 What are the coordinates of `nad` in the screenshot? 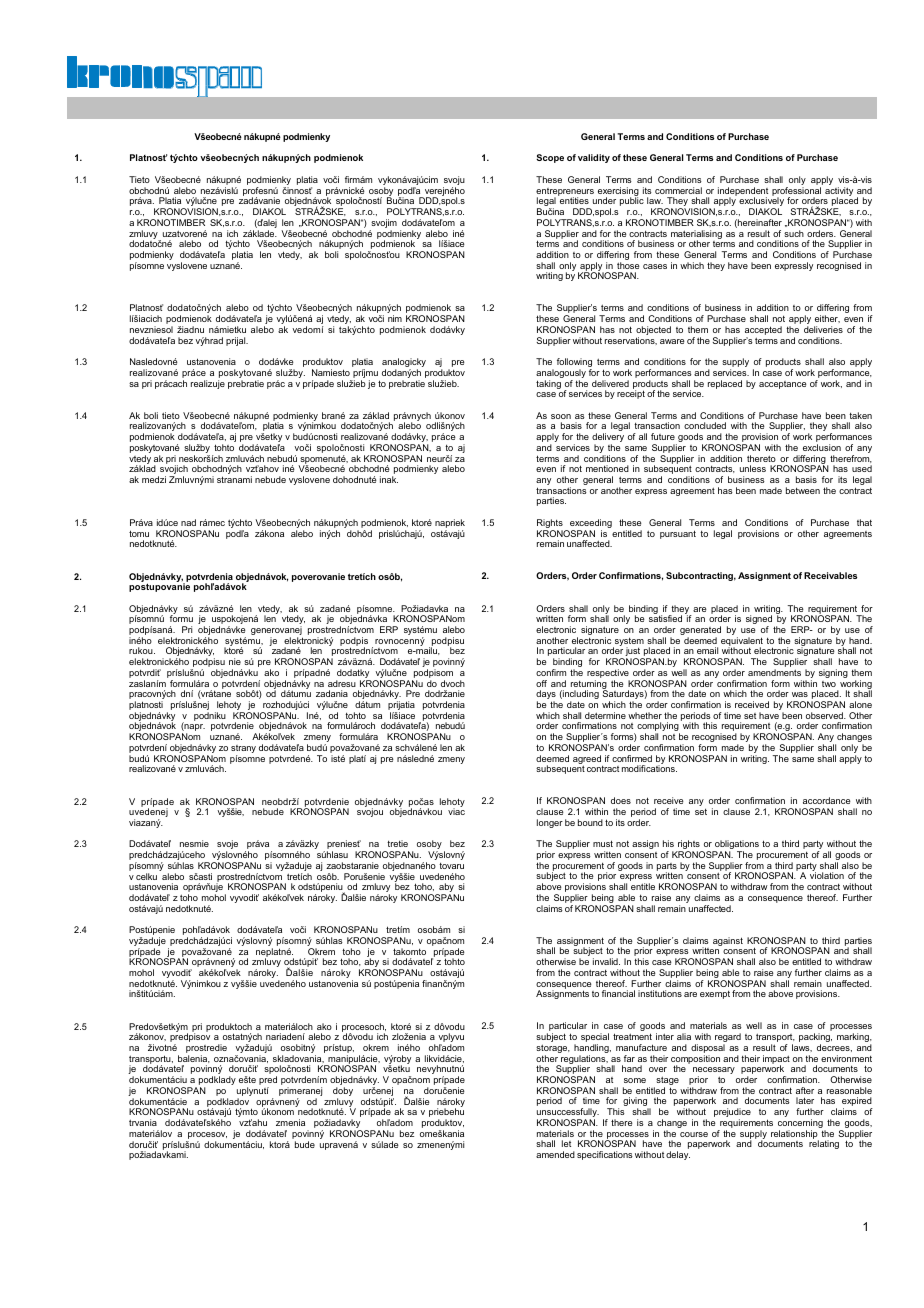 It's located at (188, 522).
